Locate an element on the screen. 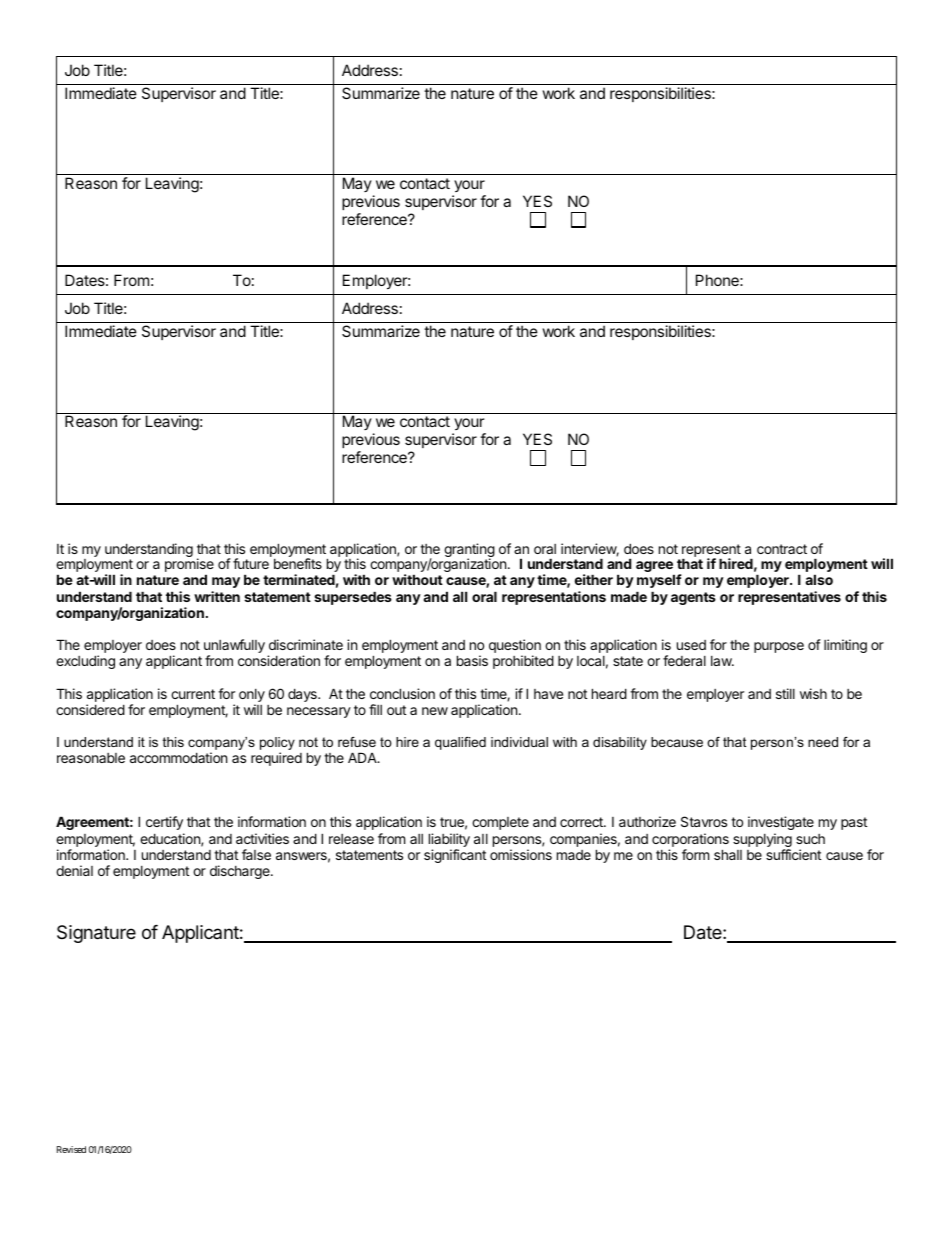  supplying is located at coordinates (762, 841).
